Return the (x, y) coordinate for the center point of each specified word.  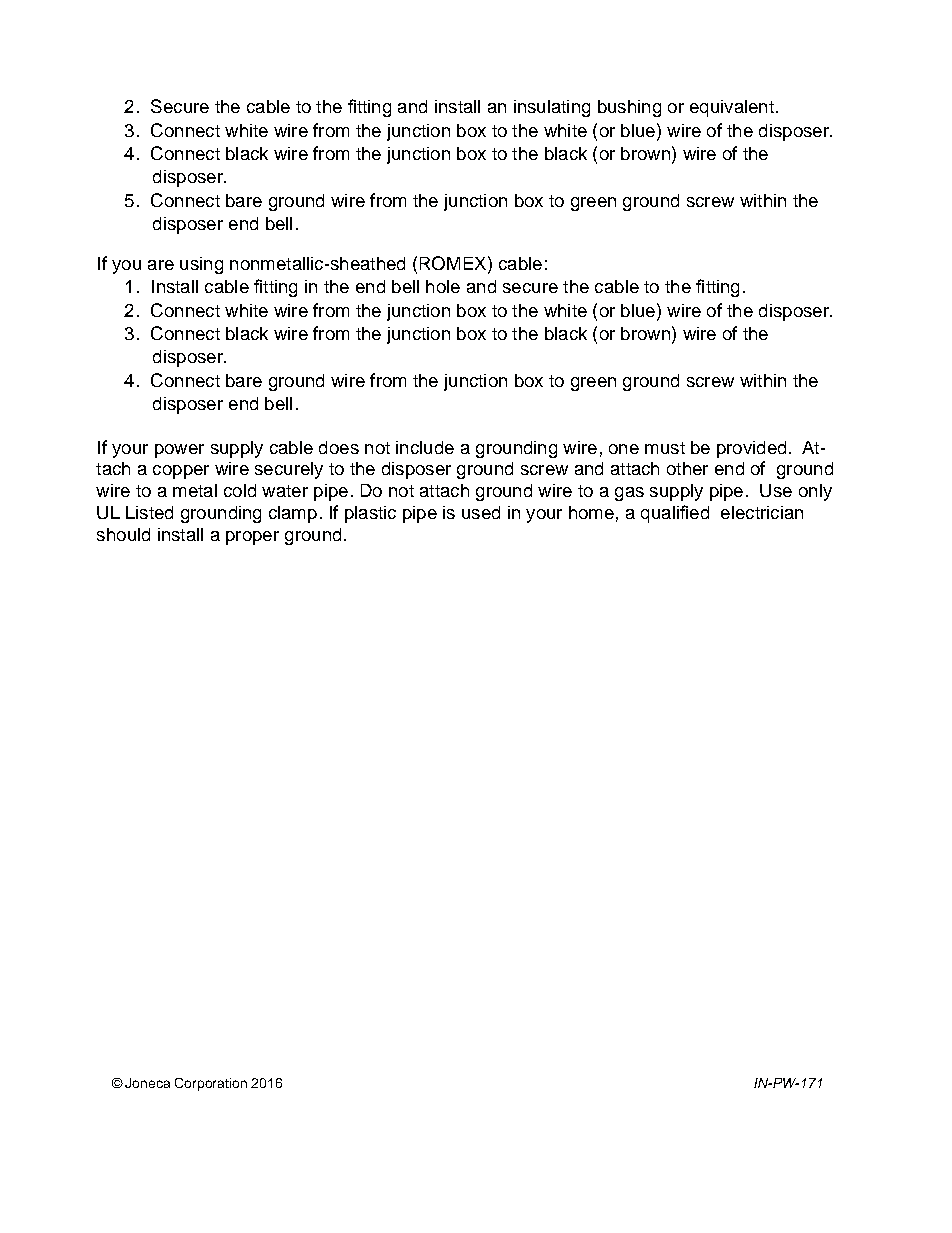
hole (443, 286)
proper (252, 538)
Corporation (211, 1084)
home (591, 512)
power (179, 451)
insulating (552, 108)
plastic (370, 514)
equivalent (732, 108)
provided (751, 449)
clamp (293, 514)
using (201, 265)
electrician (762, 512)
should (123, 534)
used (481, 512)
